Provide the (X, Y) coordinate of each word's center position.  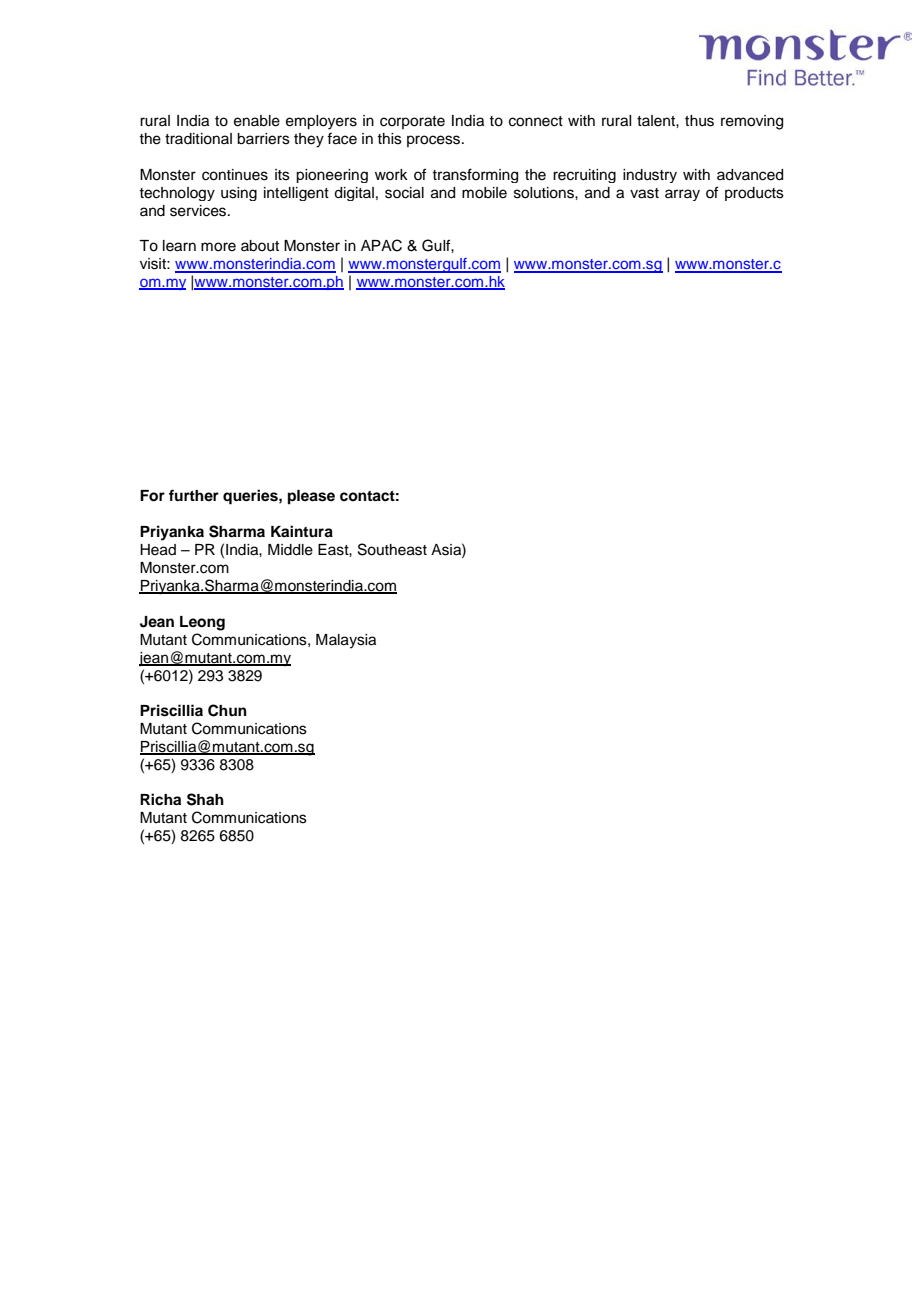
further (194, 495)
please (311, 497)
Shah (205, 799)
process (435, 141)
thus (699, 121)
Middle (290, 550)
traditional (198, 139)
